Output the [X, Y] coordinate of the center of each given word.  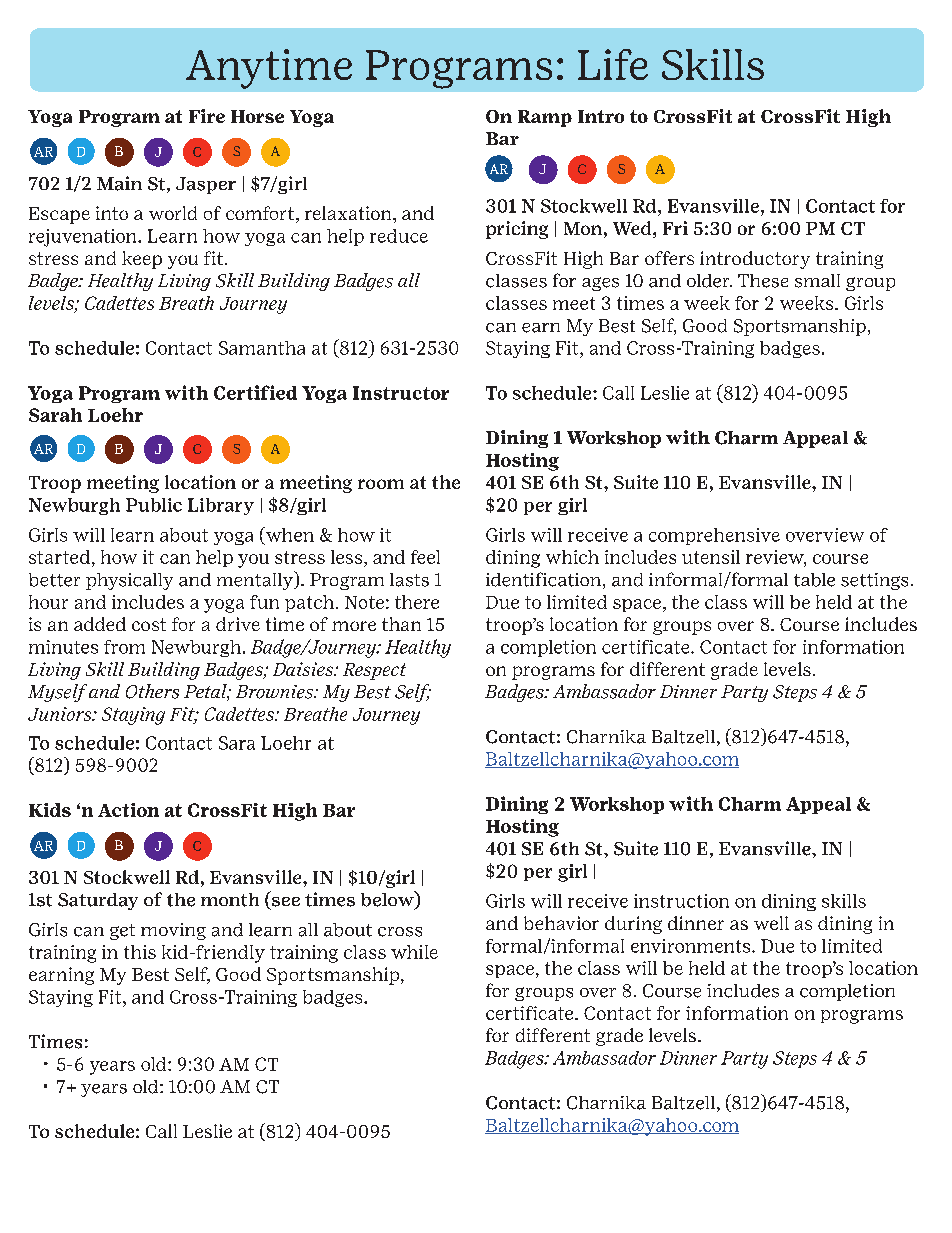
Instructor [401, 393]
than [401, 624]
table [814, 580]
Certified [255, 392]
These [763, 281]
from [124, 647]
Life [613, 64]
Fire [207, 116]
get [122, 932]
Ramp [545, 118]
